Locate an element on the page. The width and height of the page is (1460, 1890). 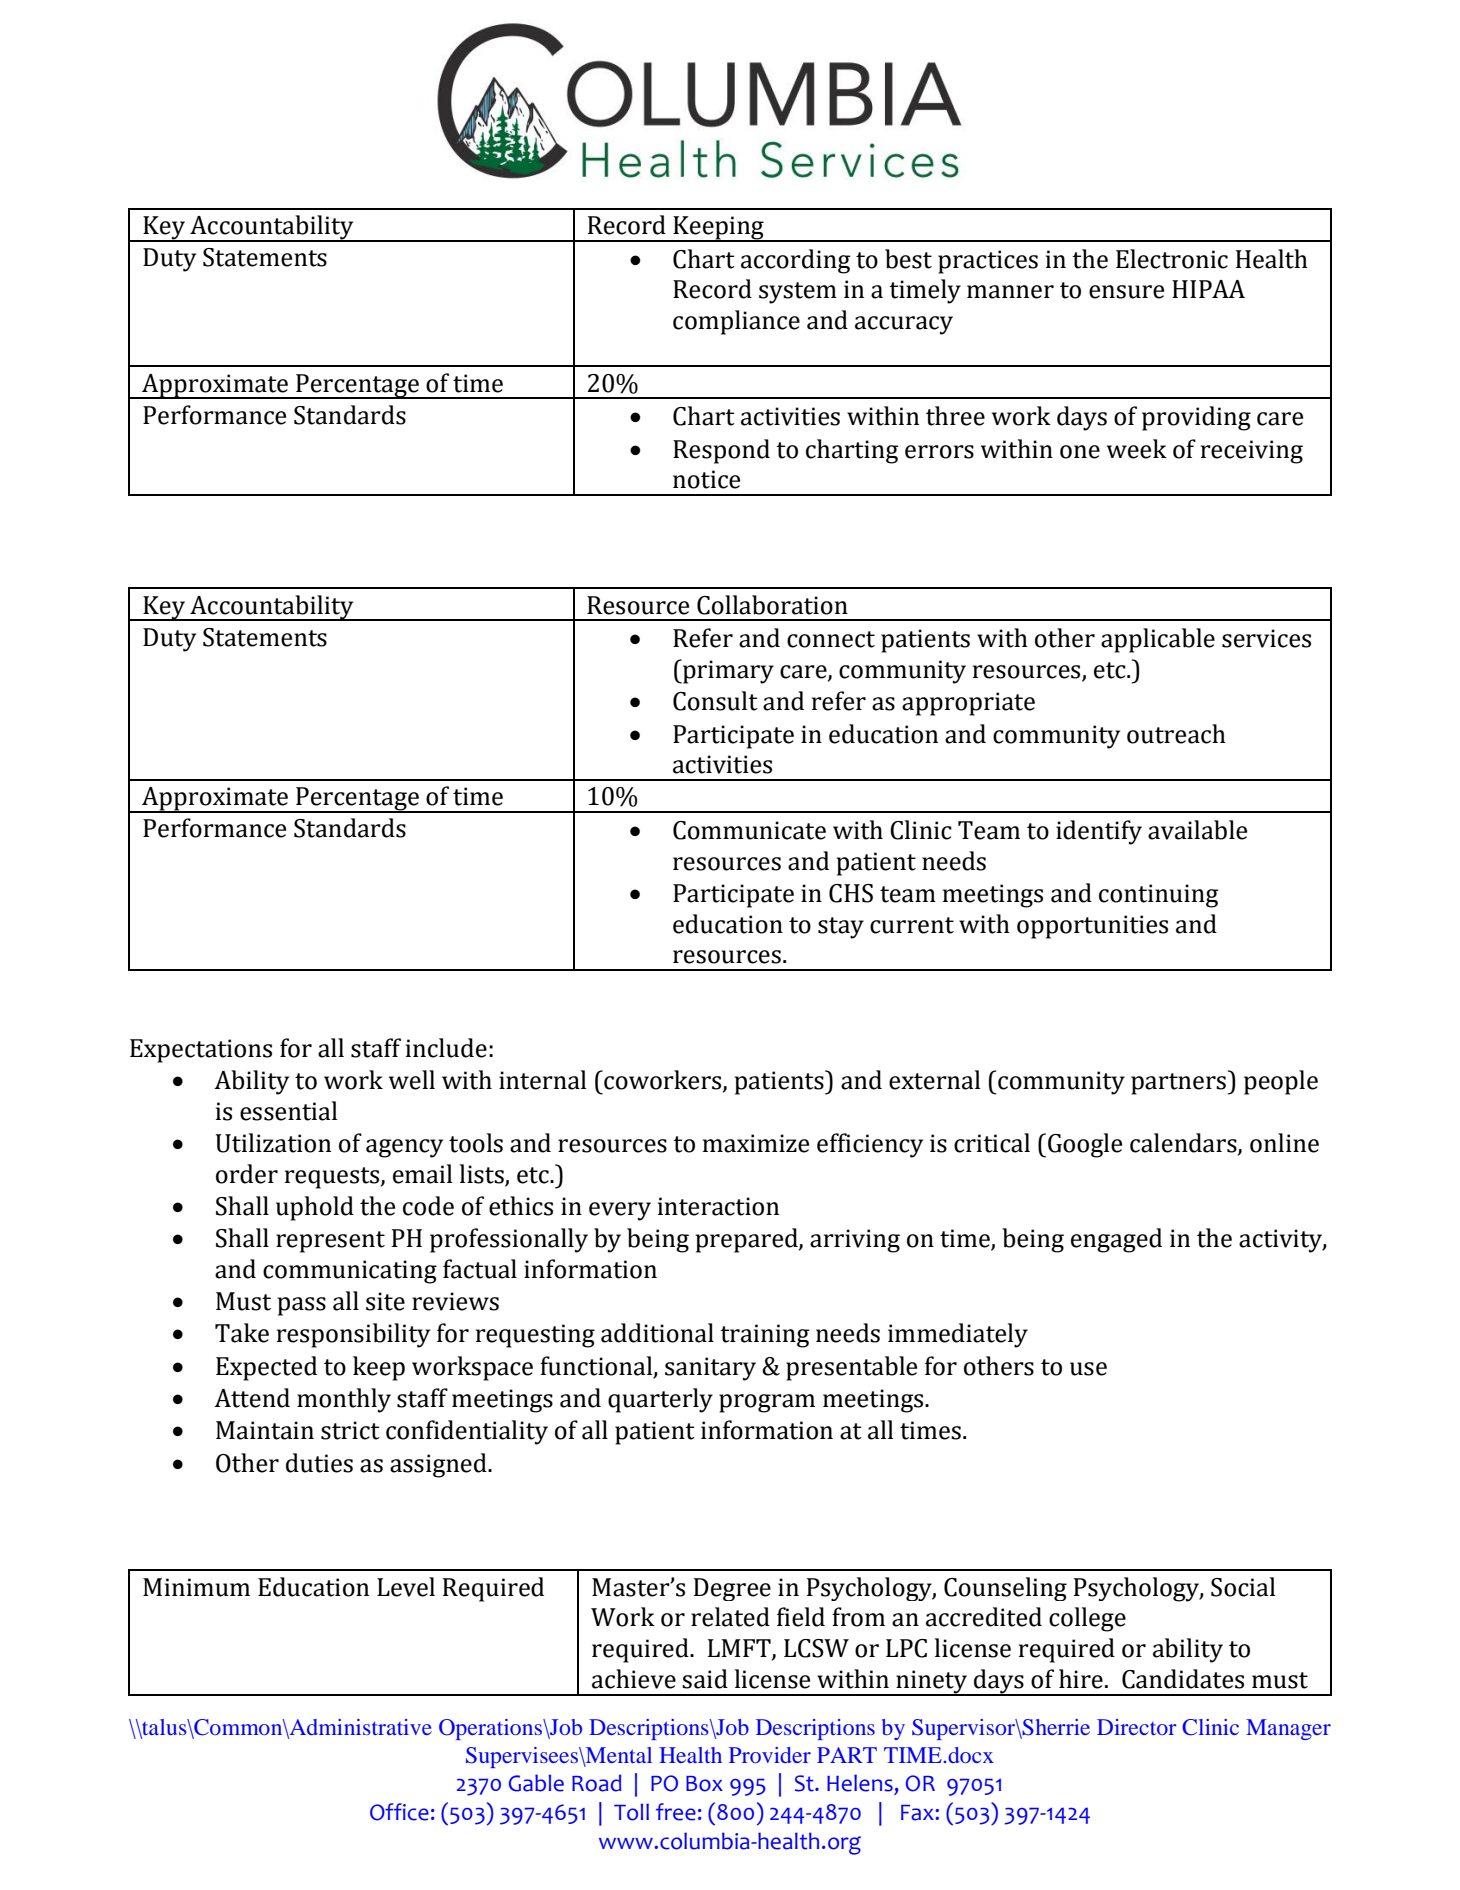
Office is located at coordinates (399, 1812).
